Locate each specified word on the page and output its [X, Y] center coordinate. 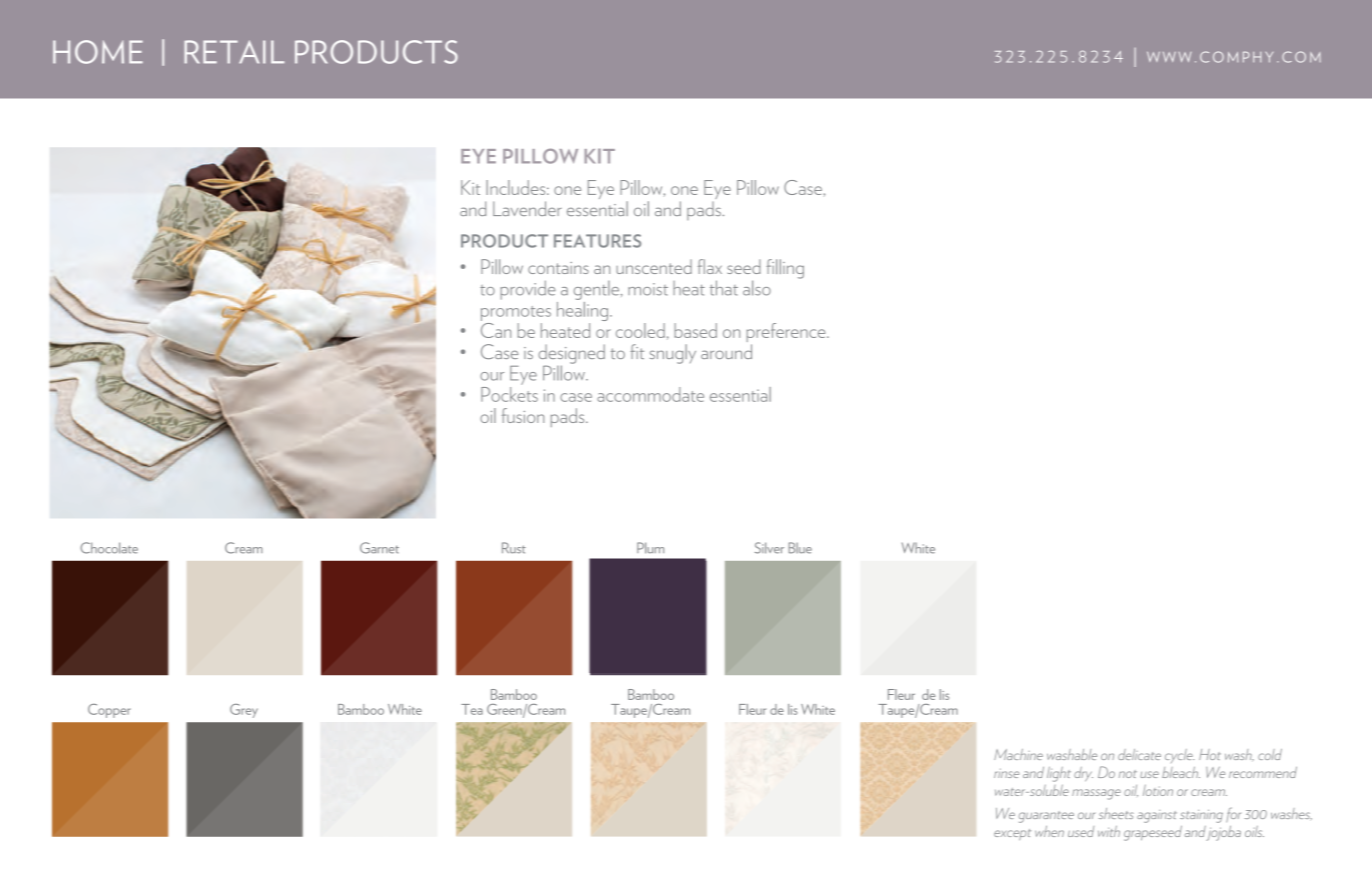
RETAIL [234, 52]
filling [785, 269]
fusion [523, 415]
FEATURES [597, 241]
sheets [1116, 813]
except [1012, 834]
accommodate [650, 394]
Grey [244, 711]
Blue [800, 548]
